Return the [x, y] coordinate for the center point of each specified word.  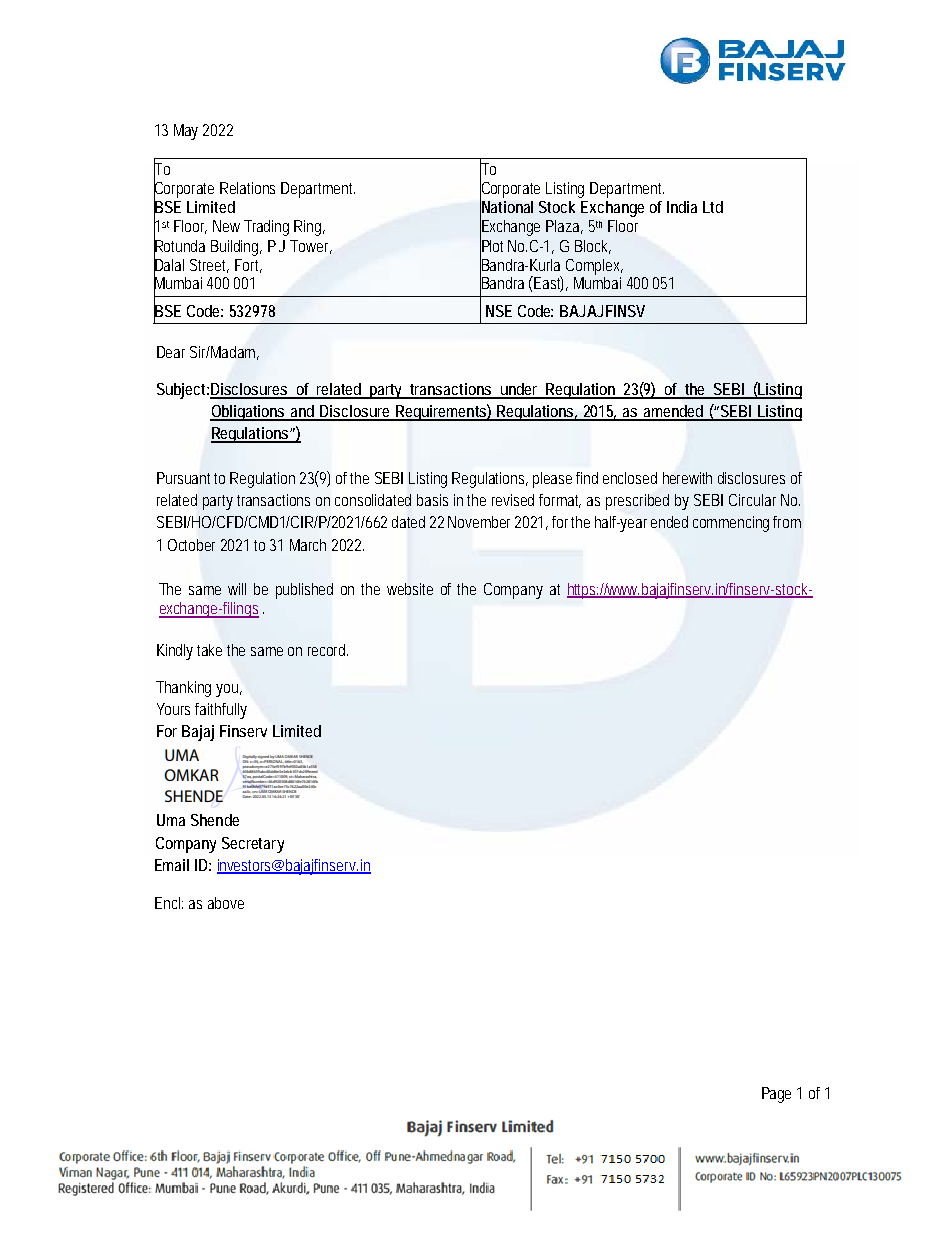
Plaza [564, 227]
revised [516, 500]
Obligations [250, 413]
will [237, 589]
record [328, 650]
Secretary [253, 845]
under [521, 390]
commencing [734, 524]
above [226, 903]
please [555, 480]
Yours [176, 709]
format [560, 501]
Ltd [713, 207]
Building [236, 248]
